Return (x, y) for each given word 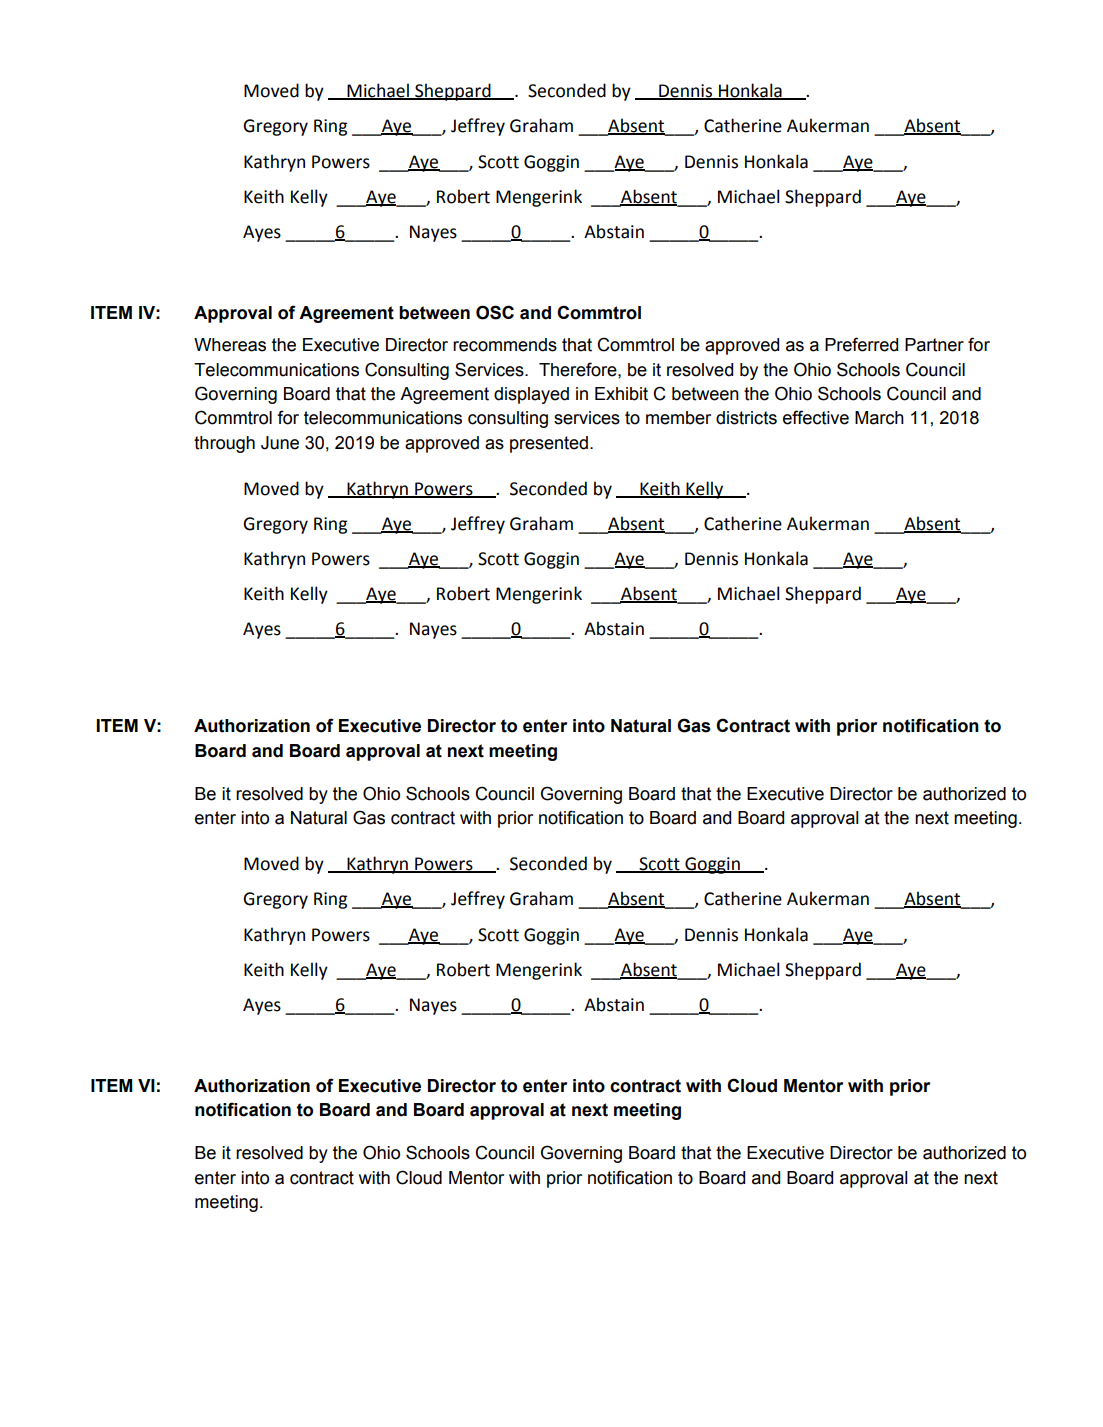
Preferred (861, 344)
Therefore (579, 369)
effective (816, 417)
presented (549, 444)
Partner (934, 345)
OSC (495, 312)
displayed (531, 395)
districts (746, 418)
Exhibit (621, 394)
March (879, 418)
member (678, 418)
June (280, 443)
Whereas (230, 345)
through (224, 444)
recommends (505, 345)
